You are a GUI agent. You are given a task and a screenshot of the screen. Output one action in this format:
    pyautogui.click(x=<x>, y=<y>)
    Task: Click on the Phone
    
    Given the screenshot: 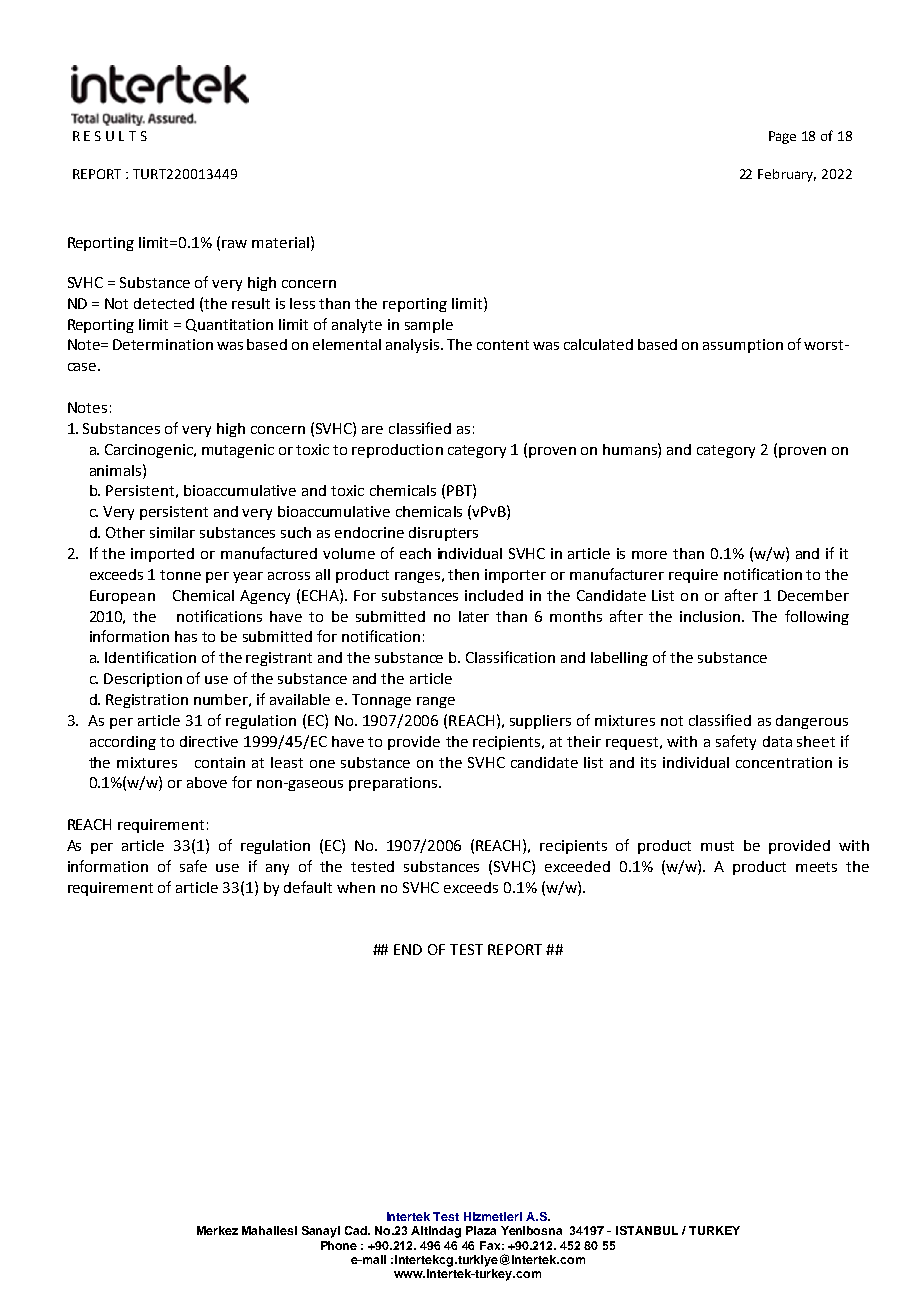 What is the action you would take?
    pyautogui.click(x=339, y=1245)
